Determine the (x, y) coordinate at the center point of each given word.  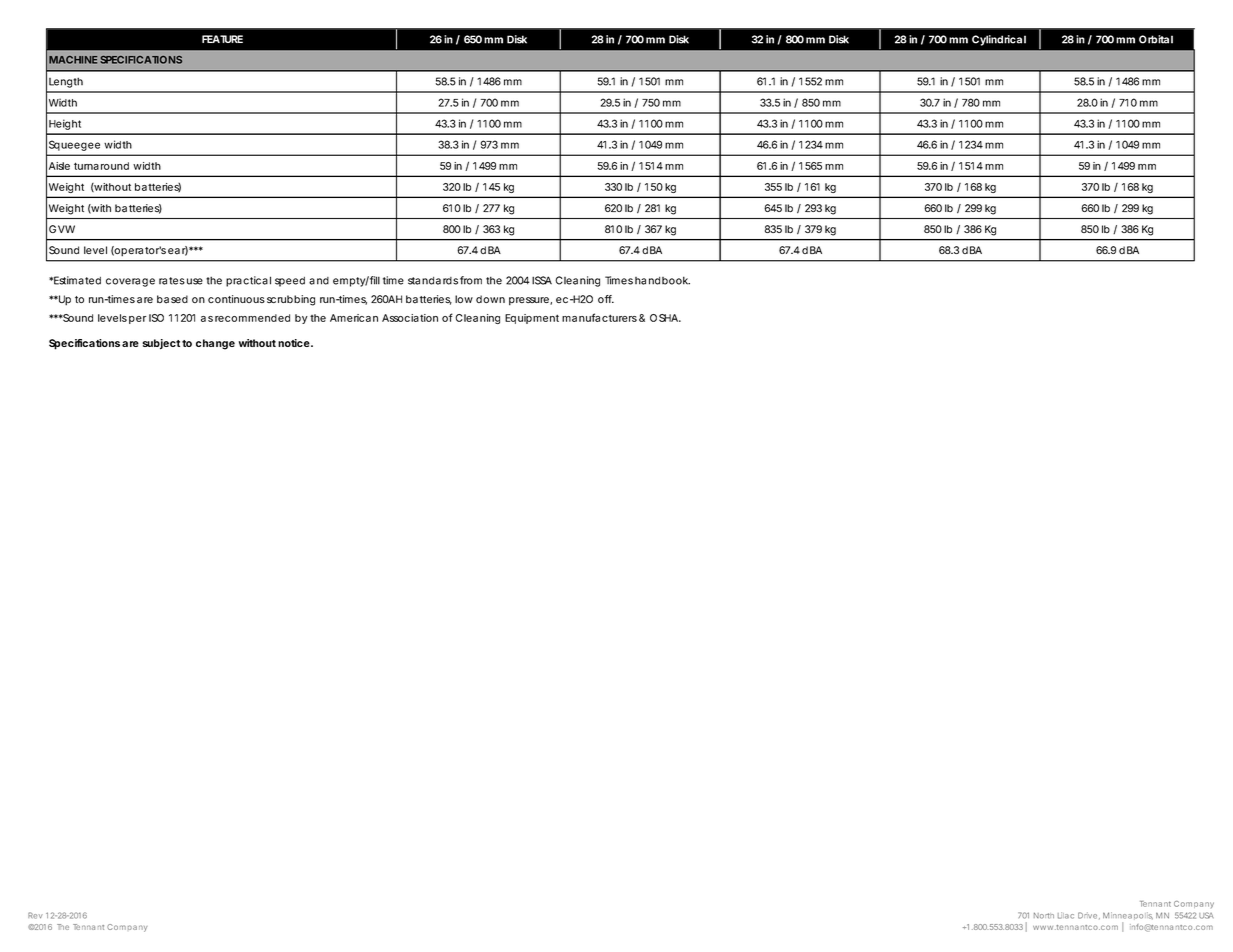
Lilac (1066, 915)
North (1044, 916)
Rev (35, 915)
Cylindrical (999, 40)
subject (161, 344)
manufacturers (599, 317)
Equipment (532, 319)
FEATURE (222, 39)
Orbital (1156, 39)
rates (172, 281)
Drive (1087, 915)
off (606, 299)
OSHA (664, 318)
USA (1206, 915)
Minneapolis (1128, 917)
